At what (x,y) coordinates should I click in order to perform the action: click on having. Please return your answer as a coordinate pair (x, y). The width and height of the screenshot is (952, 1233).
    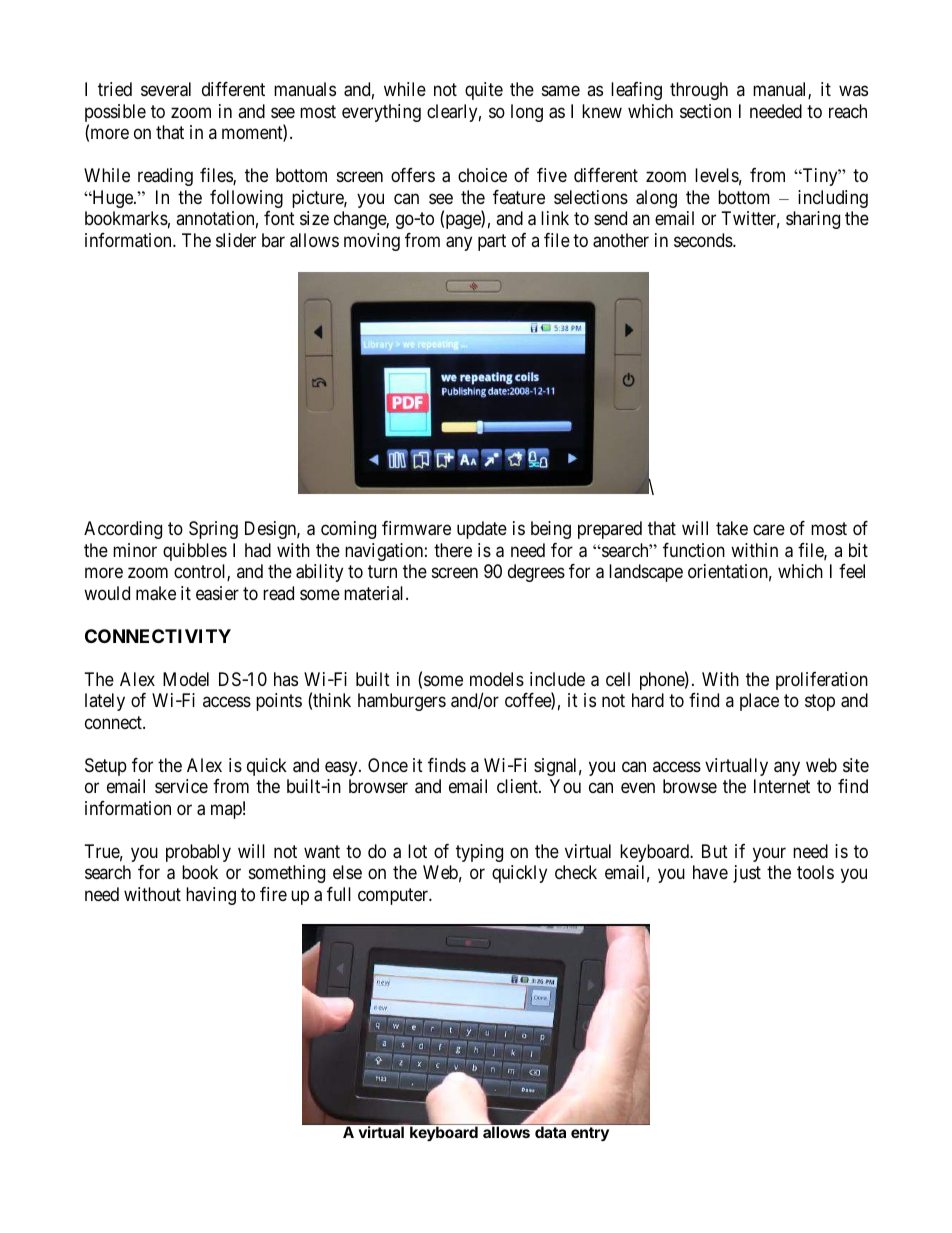
    Looking at the image, I should click on (211, 896).
